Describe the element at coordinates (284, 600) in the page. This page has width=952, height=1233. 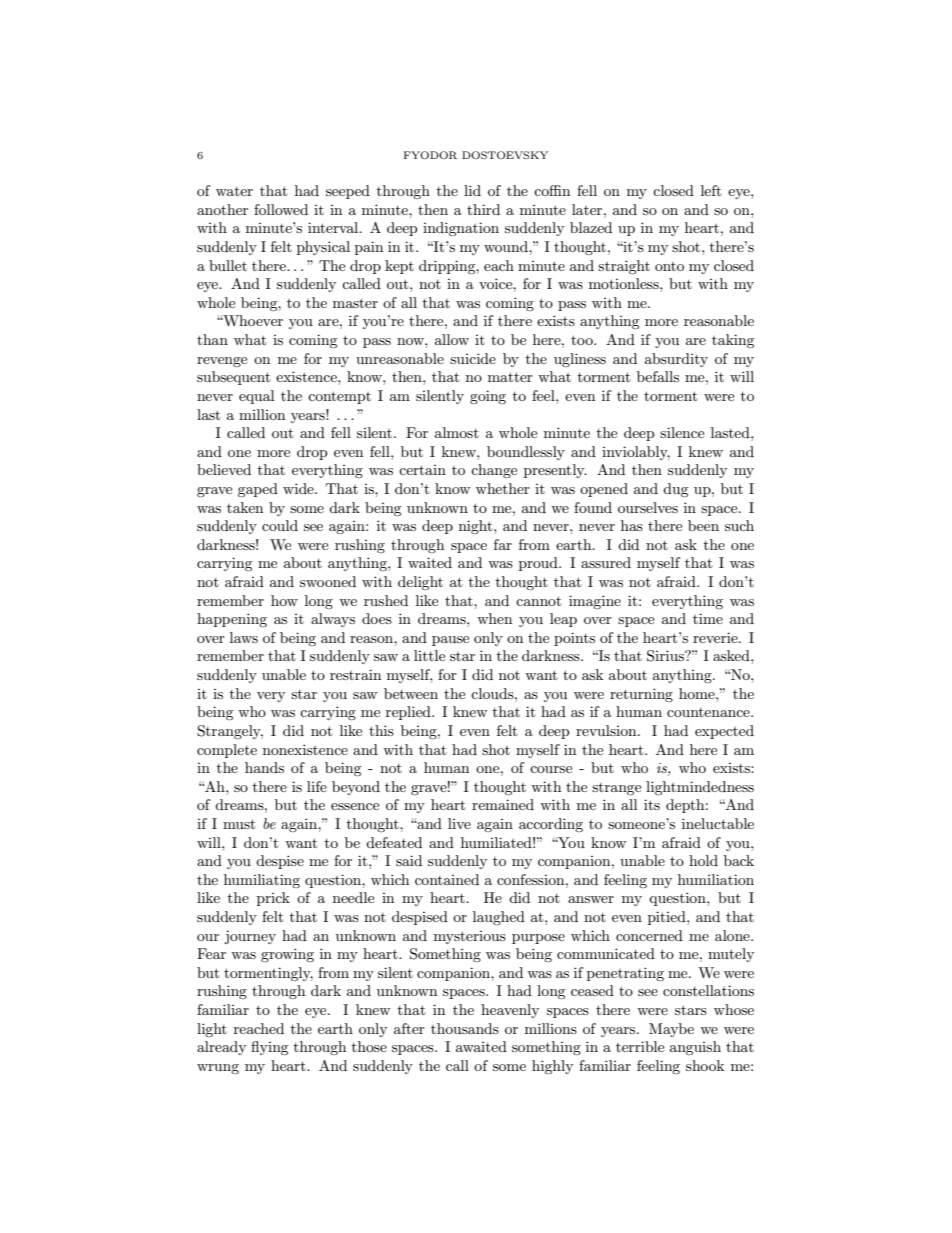
I see `how` at that location.
